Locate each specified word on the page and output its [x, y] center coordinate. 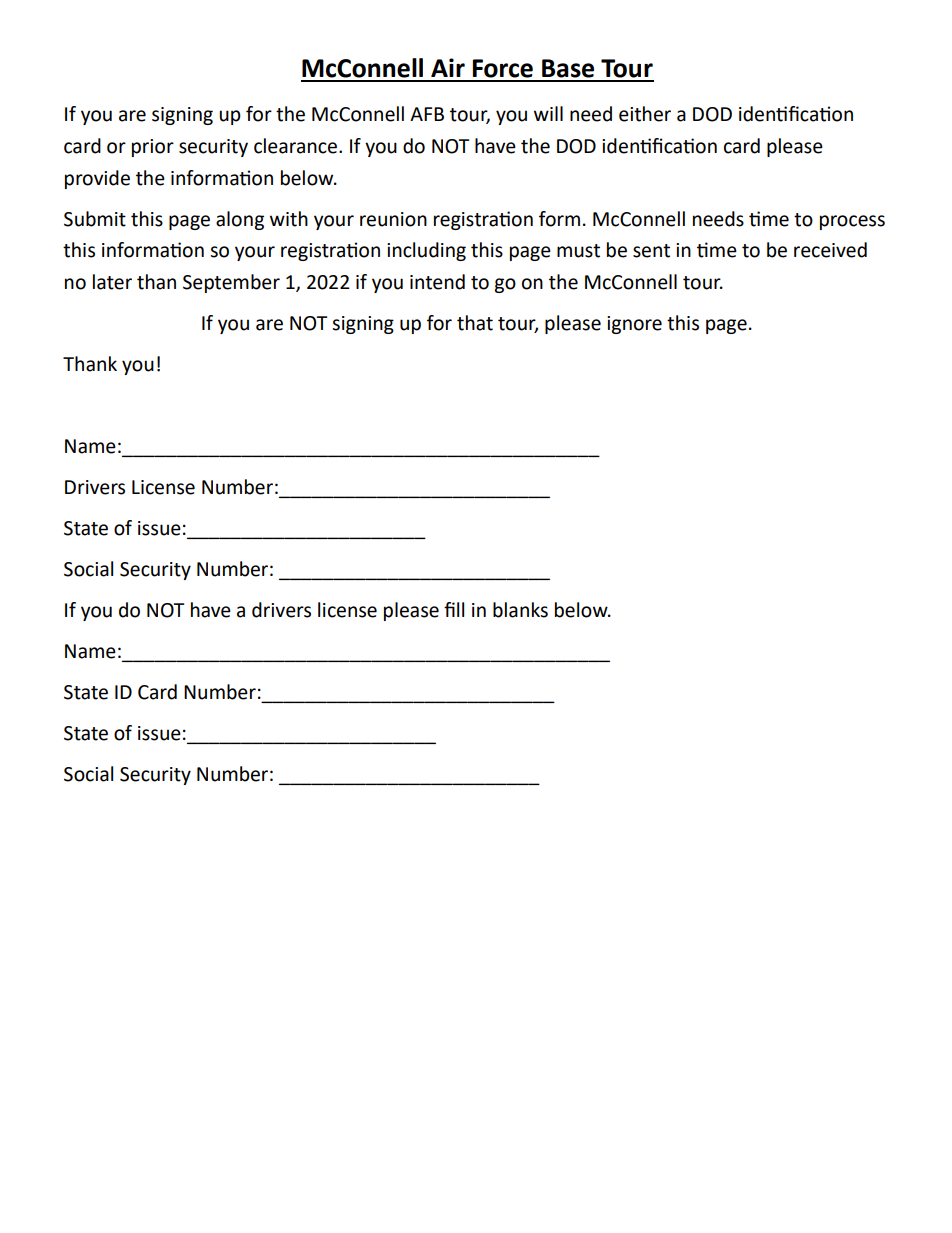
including [426, 251]
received [830, 250]
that [475, 323]
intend [437, 282]
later [112, 282]
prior [153, 148]
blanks [520, 610]
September [231, 283]
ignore [634, 325]
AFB [427, 114]
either [645, 114]
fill [454, 609]
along [240, 220]
